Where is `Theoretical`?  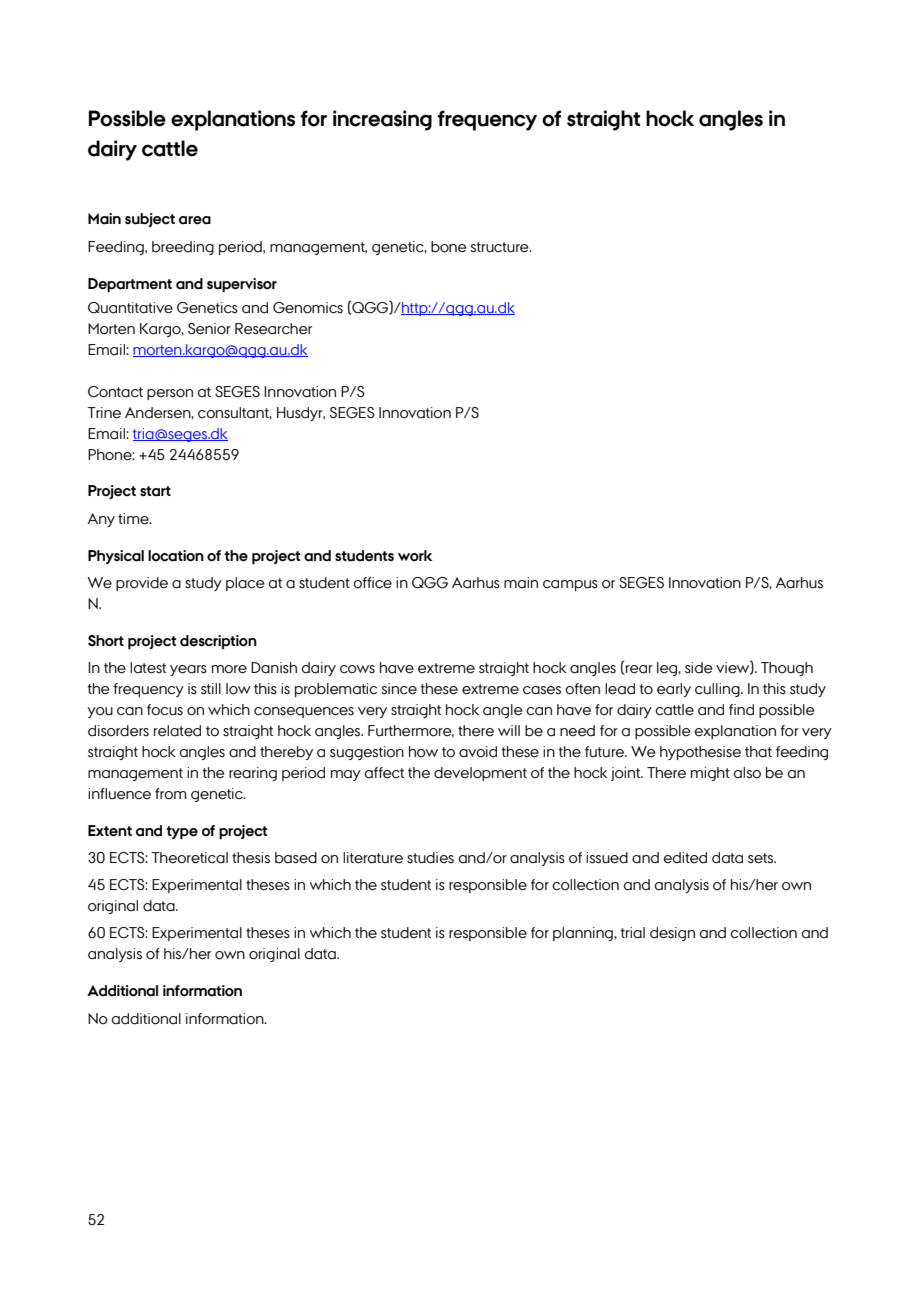 Theoretical is located at coordinates (189, 858).
